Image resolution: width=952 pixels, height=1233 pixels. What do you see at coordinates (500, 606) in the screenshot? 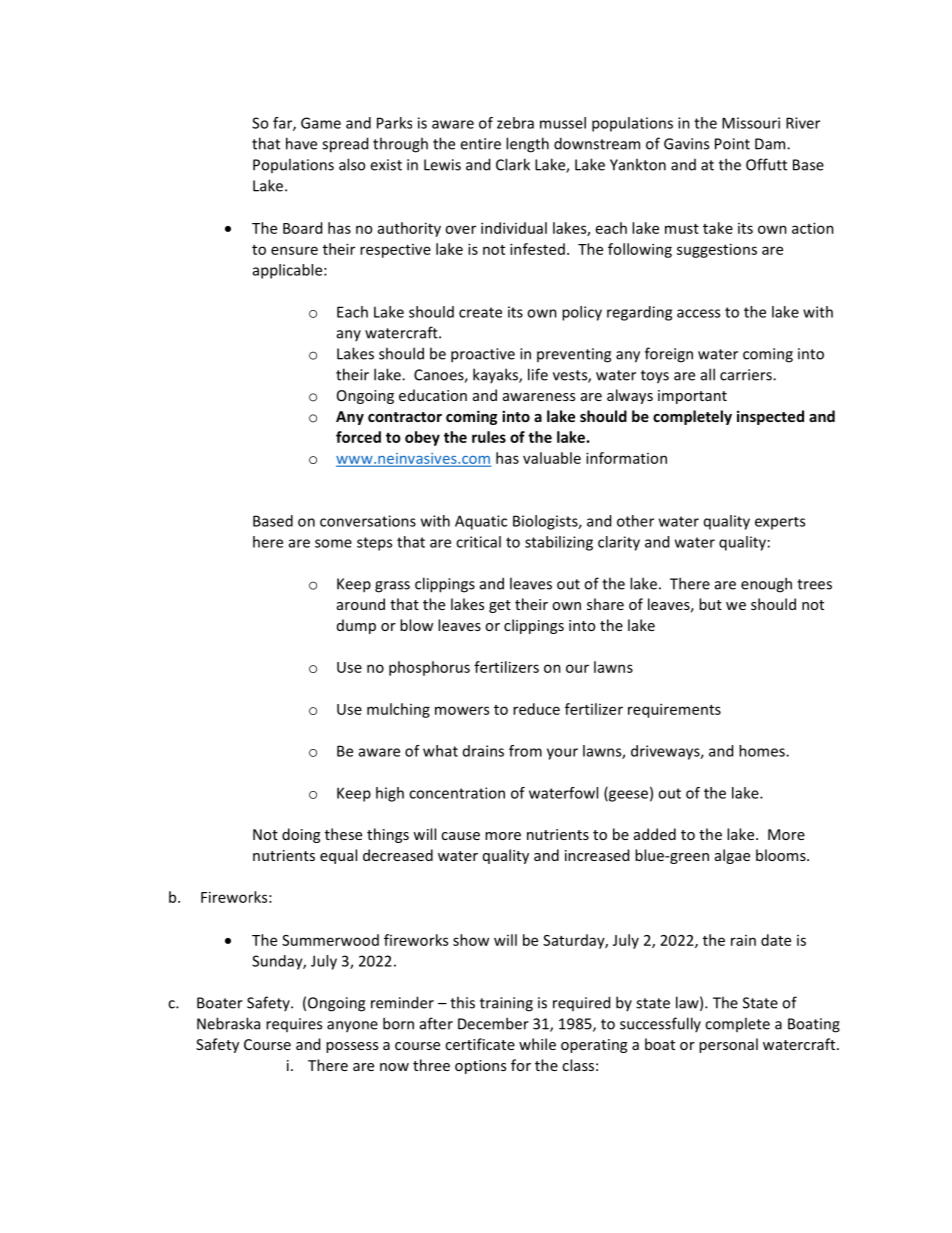
I see `get` at bounding box center [500, 606].
